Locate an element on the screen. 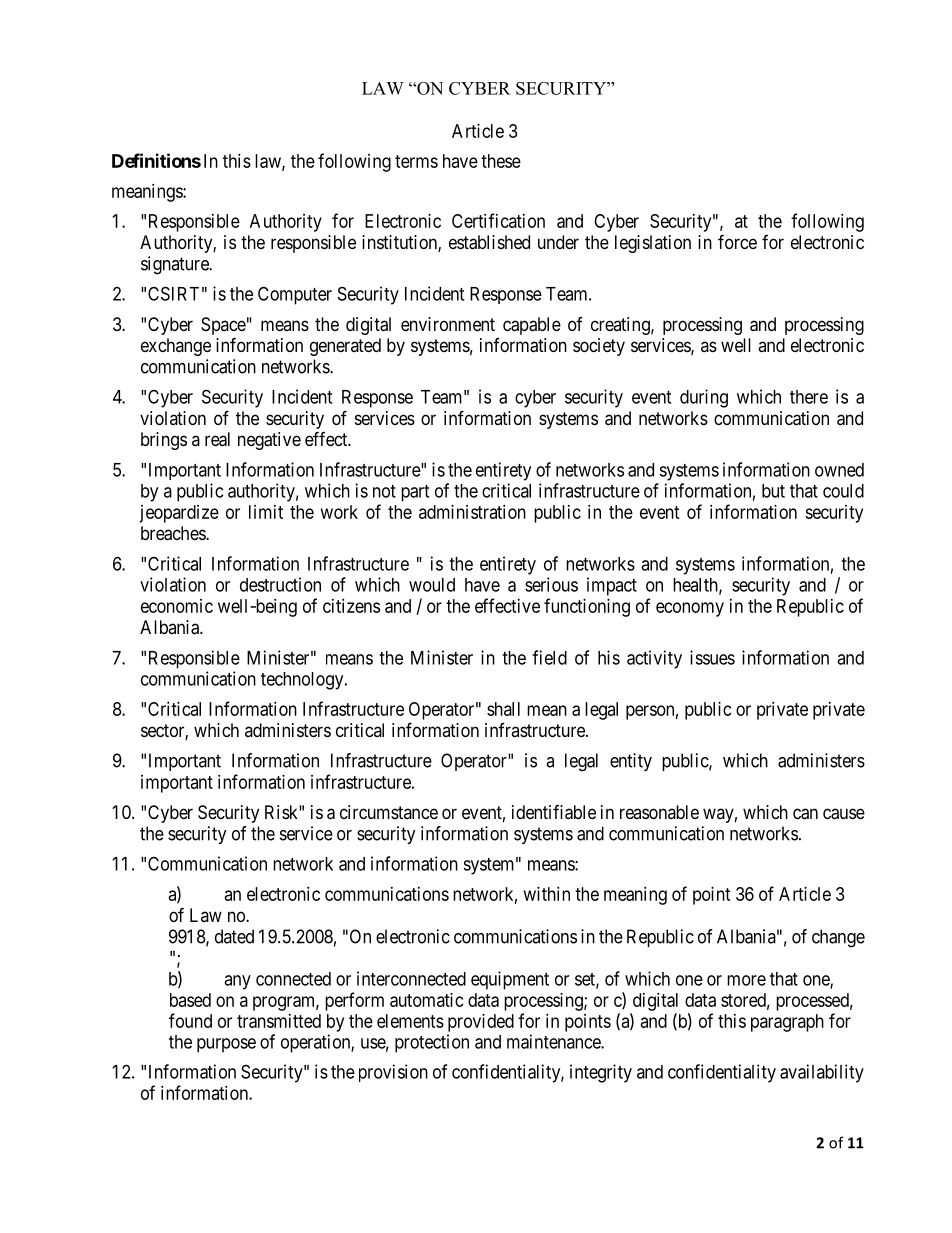 This screenshot has height=1233, width=952. economy is located at coordinates (690, 609).
